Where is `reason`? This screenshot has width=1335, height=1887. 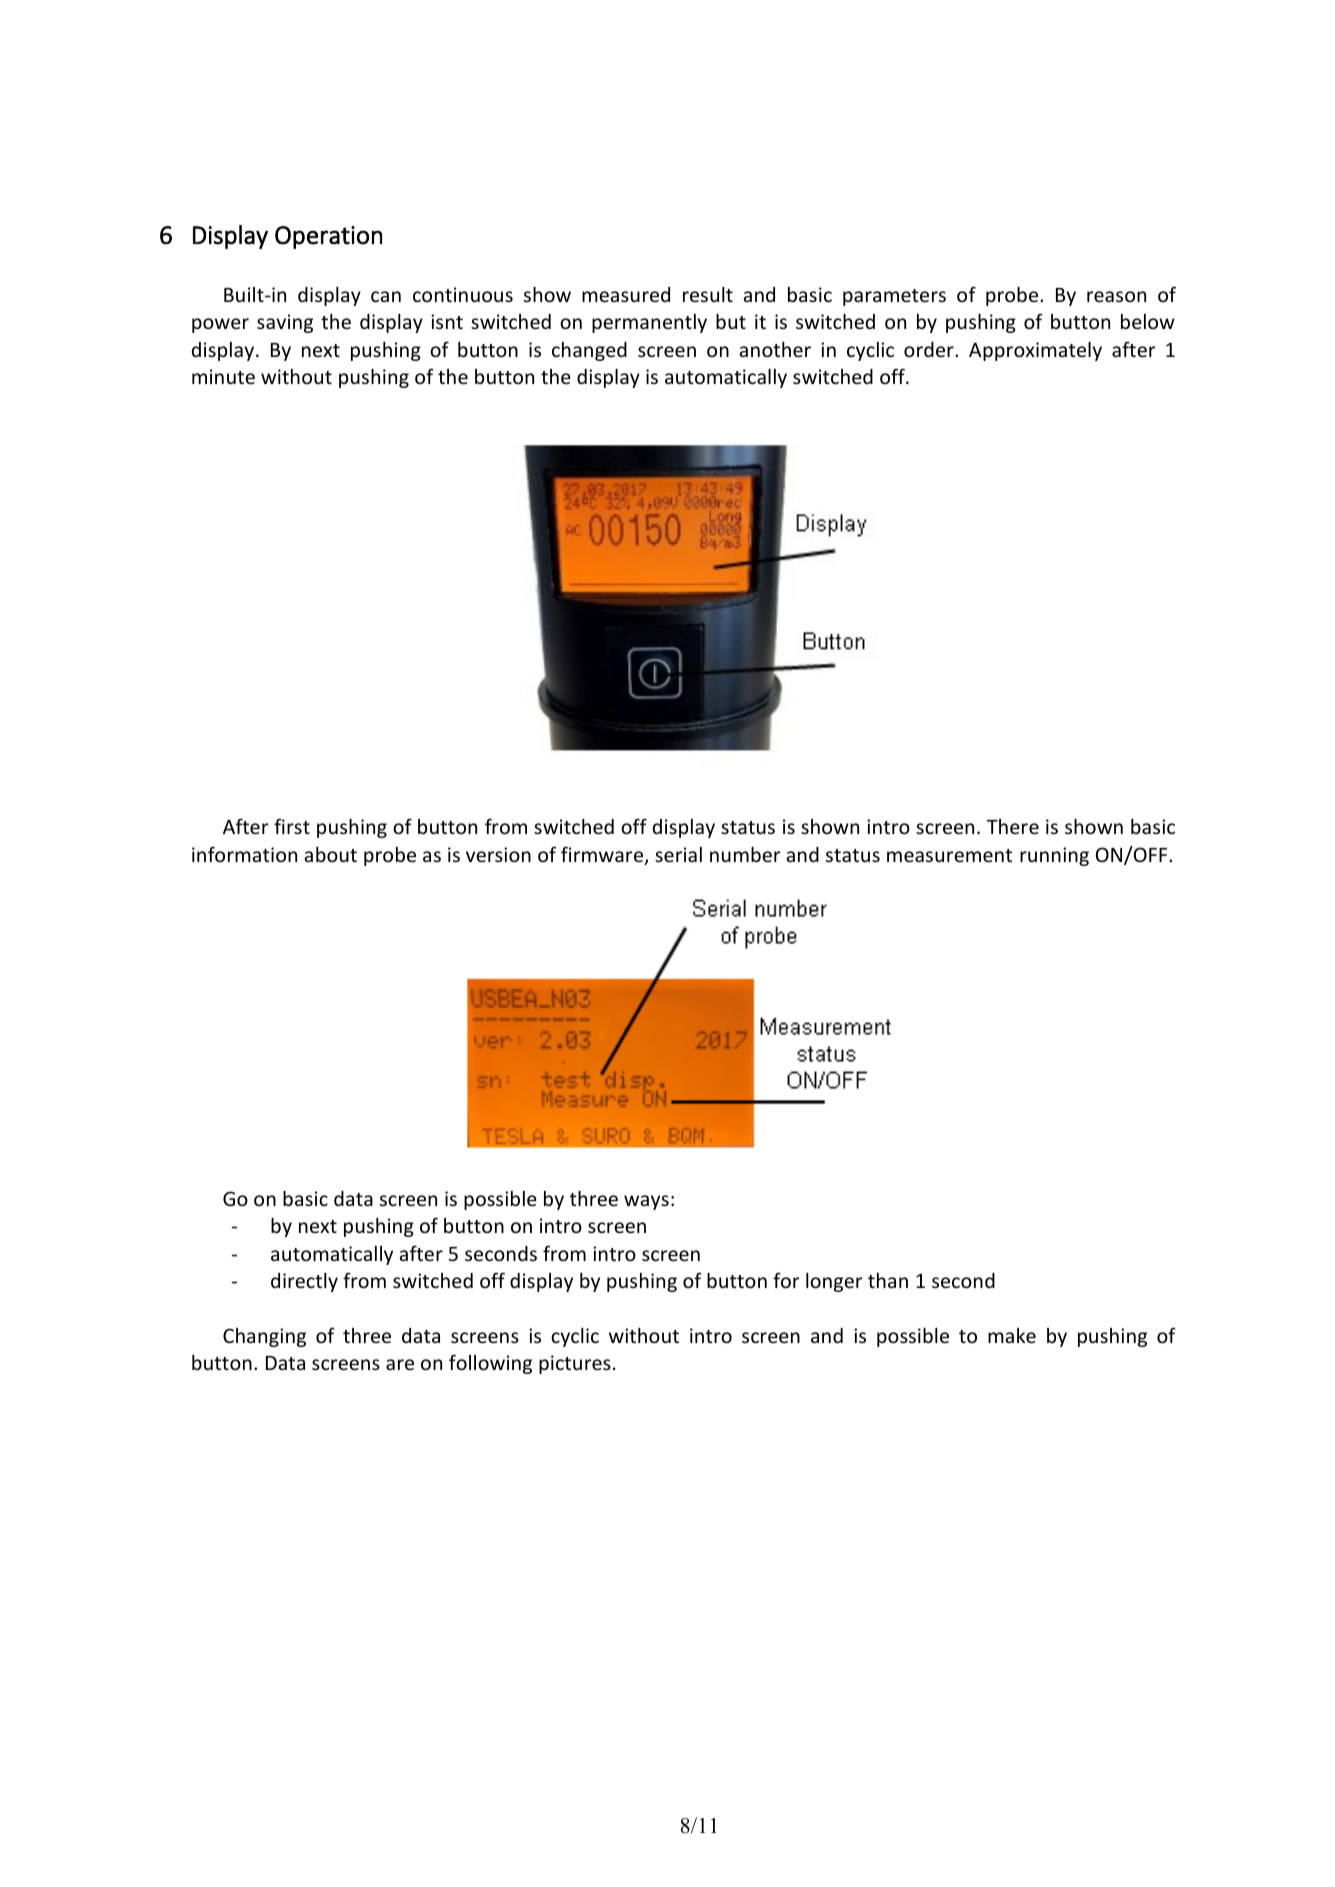
reason is located at coordinates (1116, 296).
